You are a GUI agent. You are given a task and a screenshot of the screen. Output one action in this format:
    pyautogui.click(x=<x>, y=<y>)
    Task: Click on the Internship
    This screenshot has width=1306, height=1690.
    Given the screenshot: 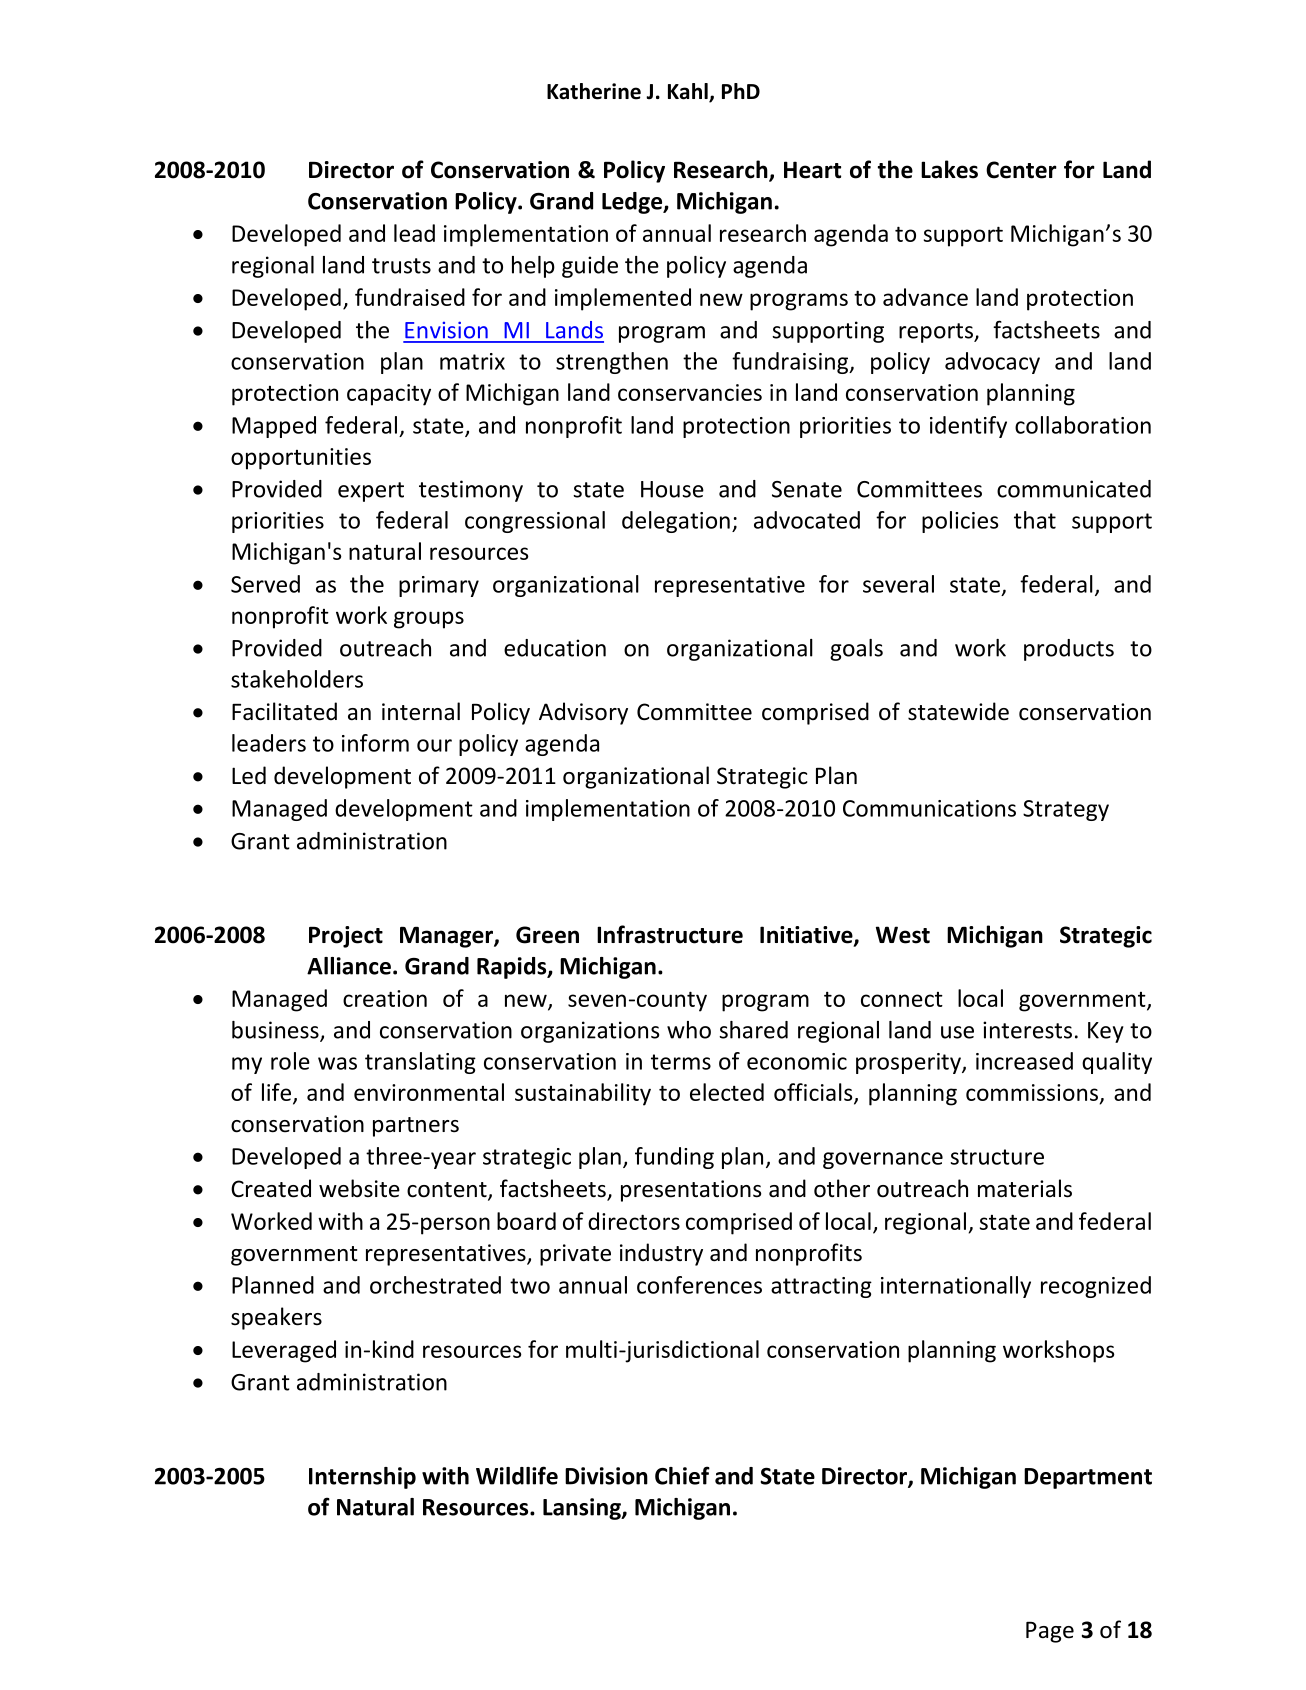 What is the action you would take?
    pyautogui.click(x=362, y=1478)
